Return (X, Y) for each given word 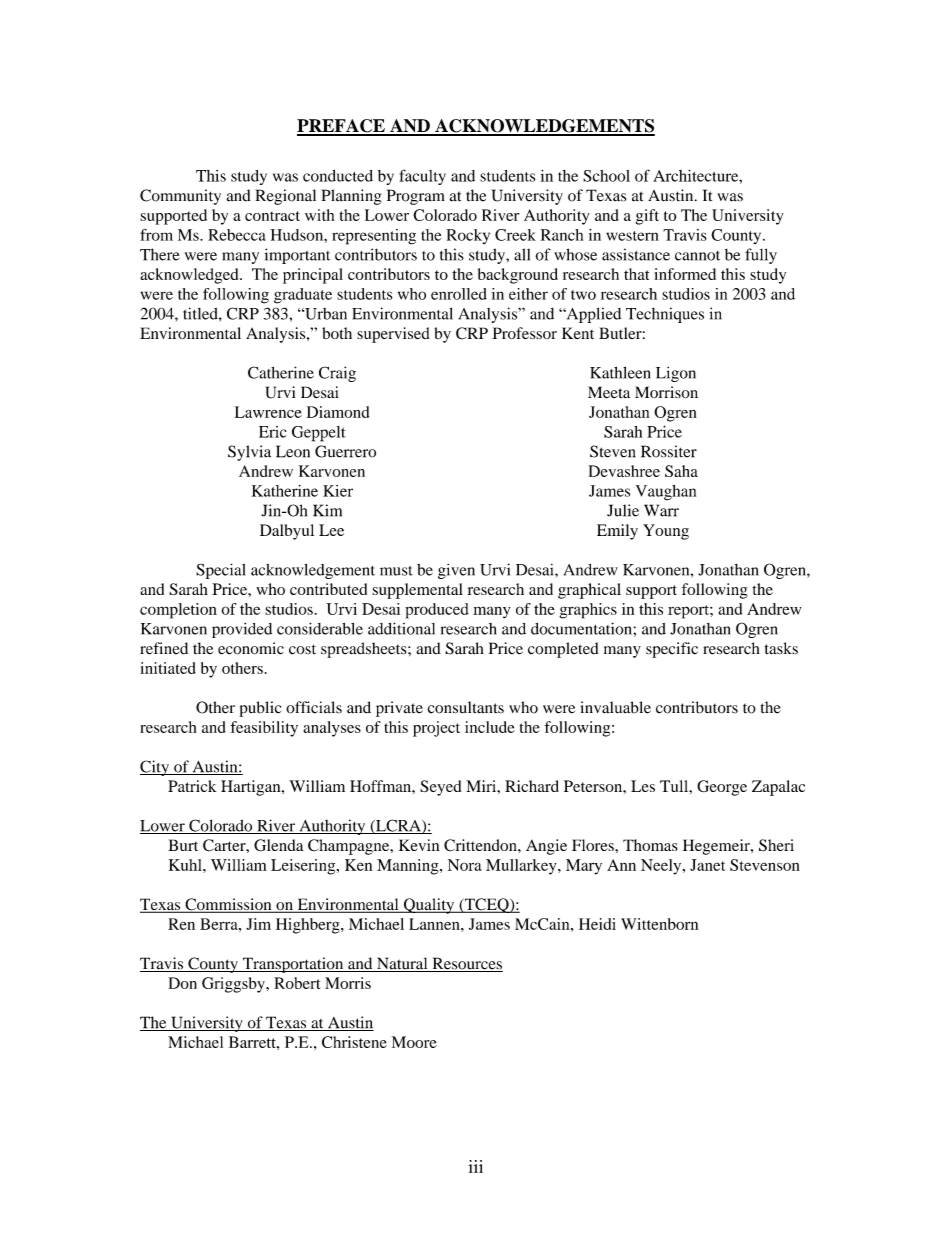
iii (476, 1166)
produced (437, 611)
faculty (422, 177)
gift (647, 217)
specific (672, 650)
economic (251, 648)
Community (180, 197)
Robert (297, 983)
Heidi (597, 924)
